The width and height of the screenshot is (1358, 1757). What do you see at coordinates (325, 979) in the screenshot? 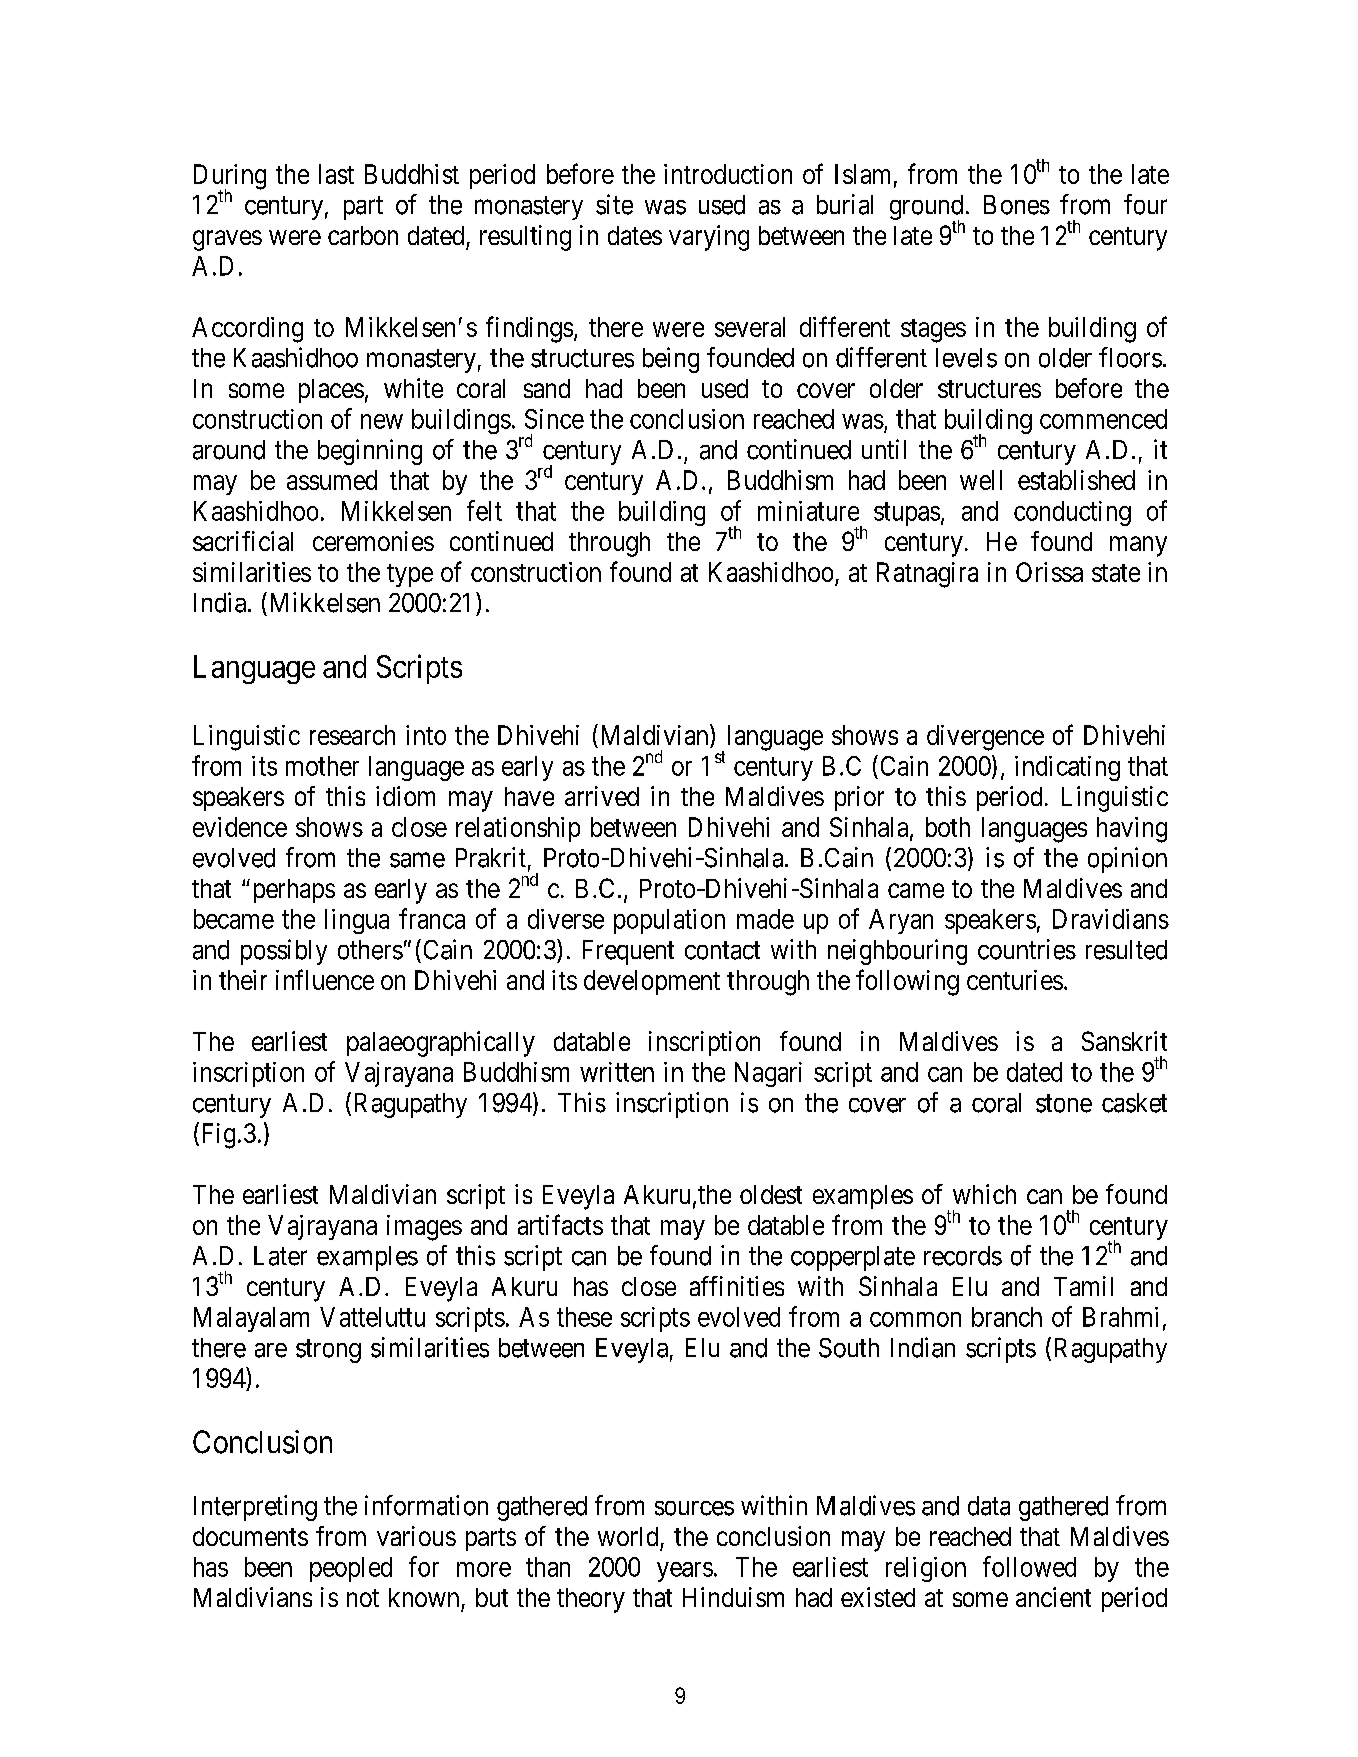
I see `influence` at bounding box center [325, 979].
